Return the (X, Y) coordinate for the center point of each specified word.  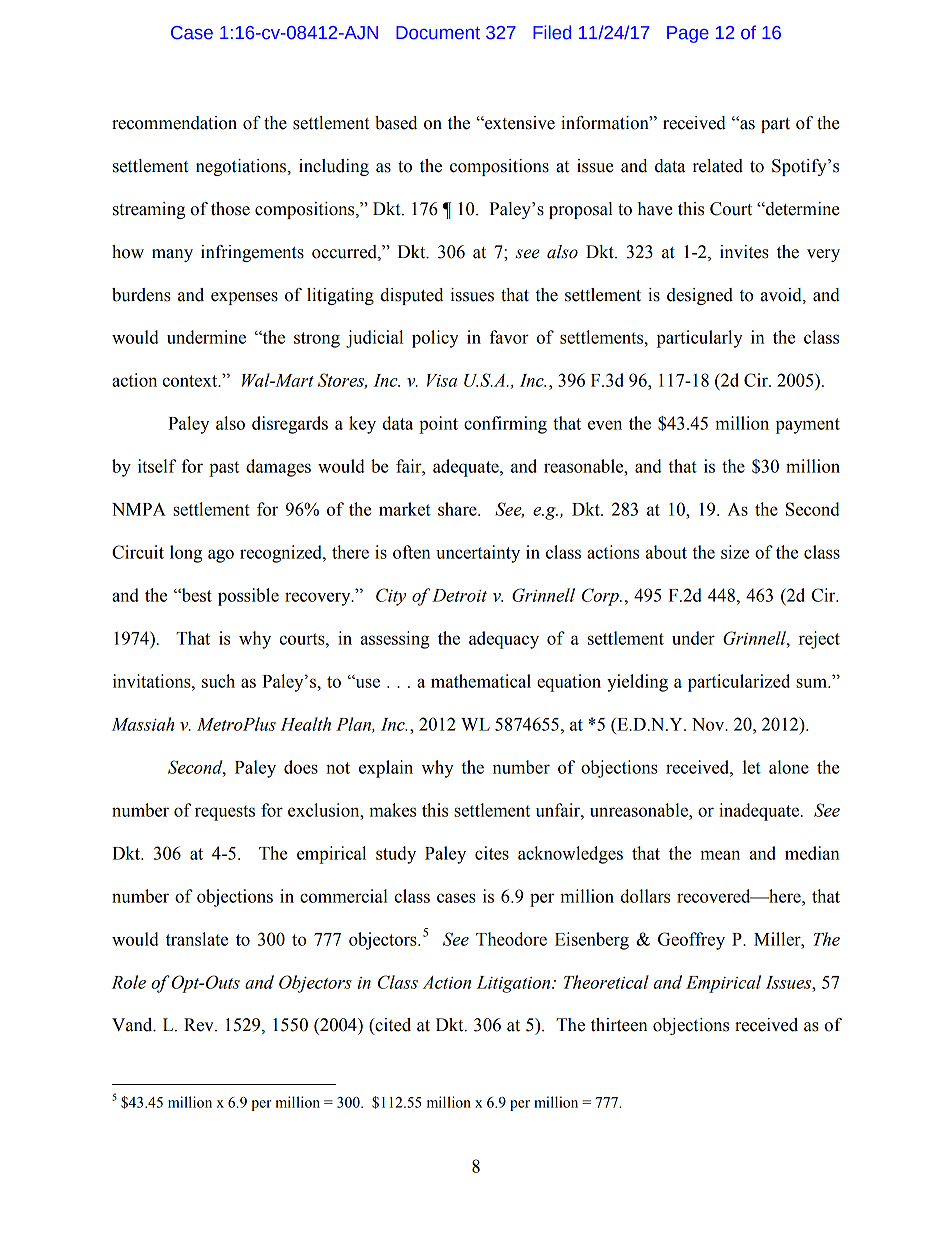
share (458, 509)
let (752, 767)
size (735, 552)
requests (225, 813)
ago (221, 556)
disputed (411, 296)
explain (386, 769)
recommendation (174, 123)
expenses (244, 298)
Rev (200, 1025)
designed (700, 296)
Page (688, 34)
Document (438, 33)
